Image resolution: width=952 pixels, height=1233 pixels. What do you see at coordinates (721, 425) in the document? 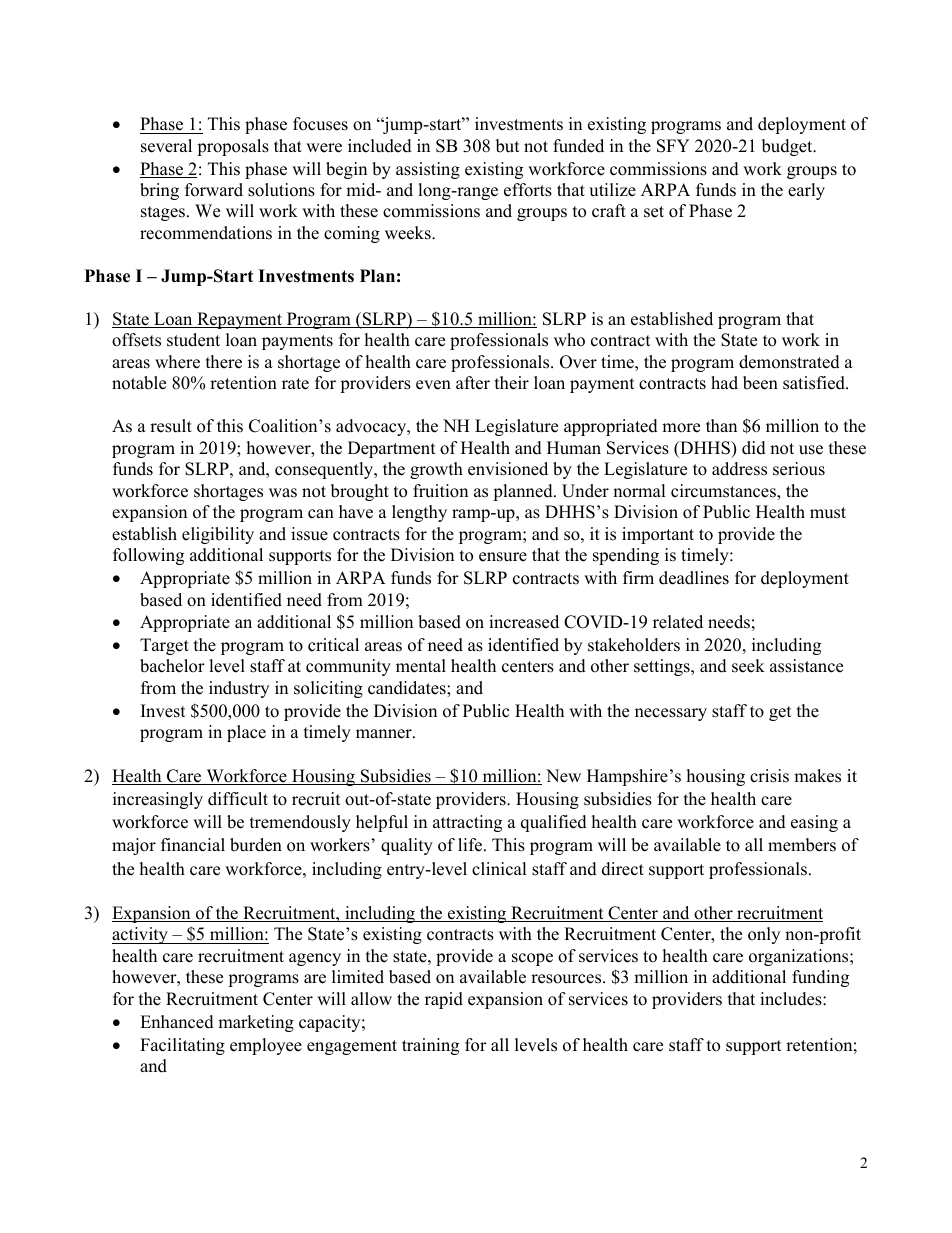
I see `than` at bounding box center [721, 425].
